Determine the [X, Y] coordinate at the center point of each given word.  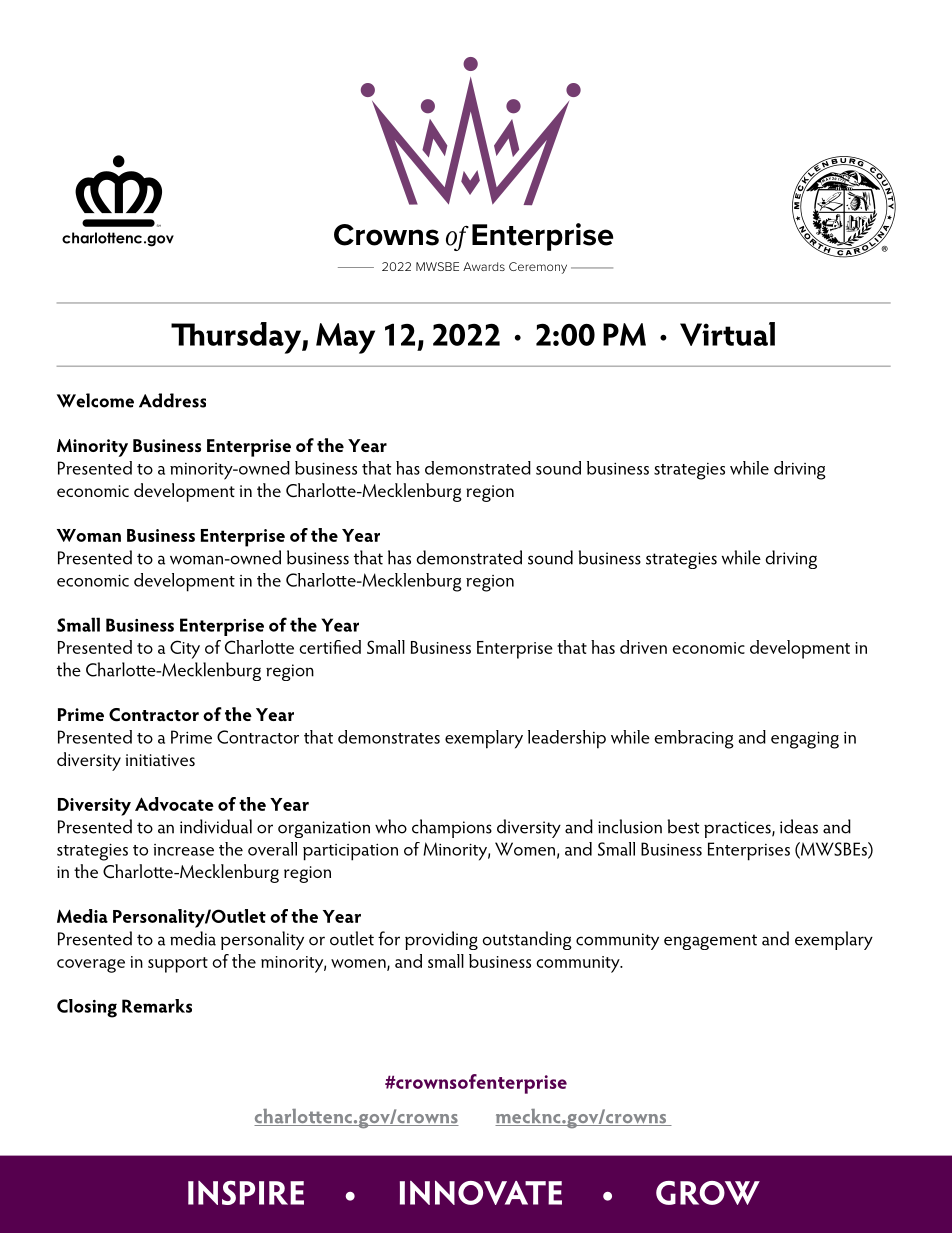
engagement [710, 942]
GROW [708, 1193]
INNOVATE [481, 1193]
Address [172, 400]
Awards [484, 266]
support [178, 965]
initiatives [160, 760]
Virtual [727, 334]
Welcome [95, 400]
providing [441, 940]
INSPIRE [246, 1193]
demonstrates [389, 737]
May [345, 338]
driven [643, 647]
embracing [694, 739]
